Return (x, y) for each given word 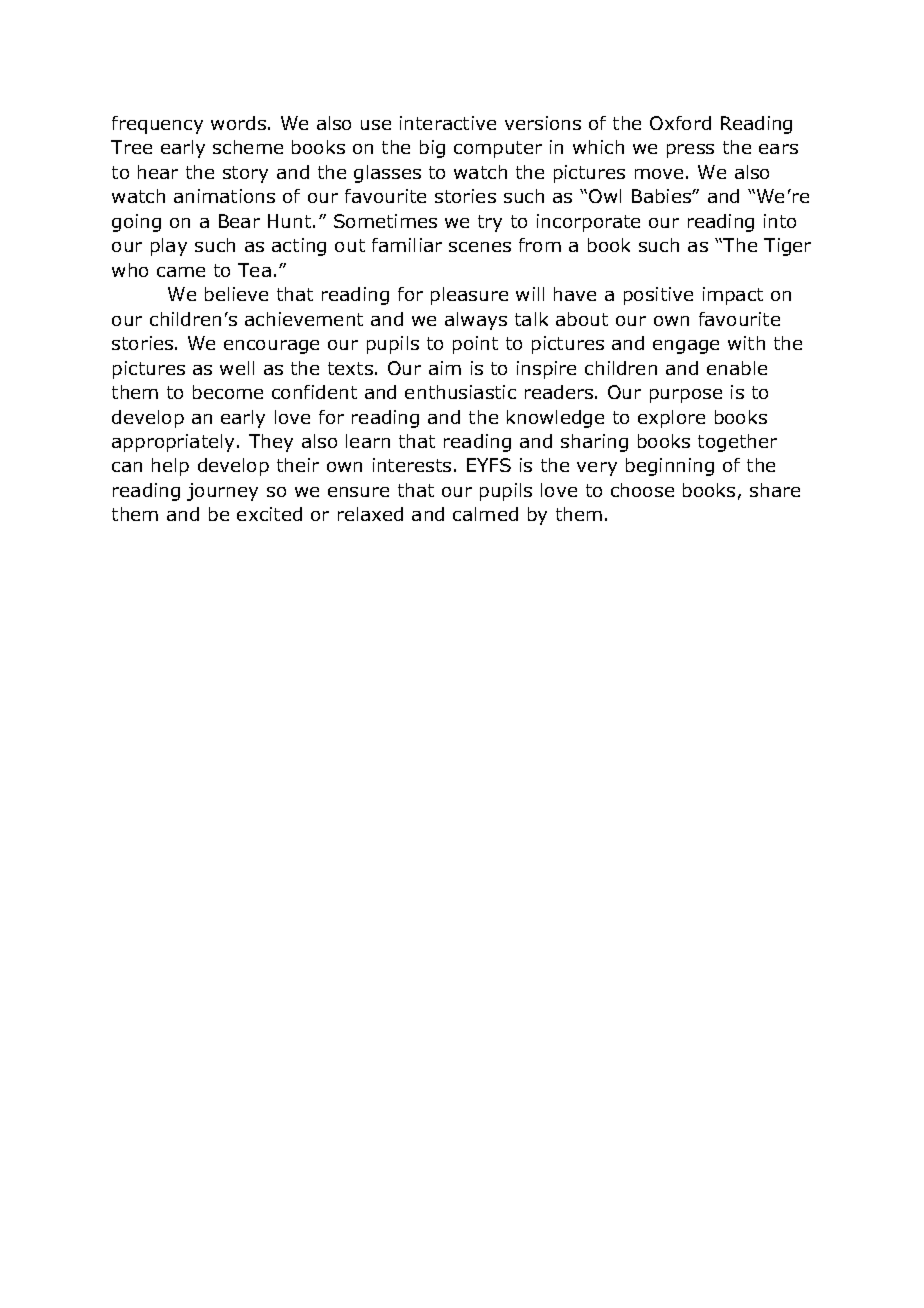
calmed (485, 514)
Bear (239, 221)
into (780, 221)
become (228, 392)
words (238, 123)
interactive (448, 123)
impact (733, 296)
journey (222, 492)
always (476, 321)
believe (236, 294)
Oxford (680, 123)
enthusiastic (460, 392)
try (490, 223)
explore (671, 419)
